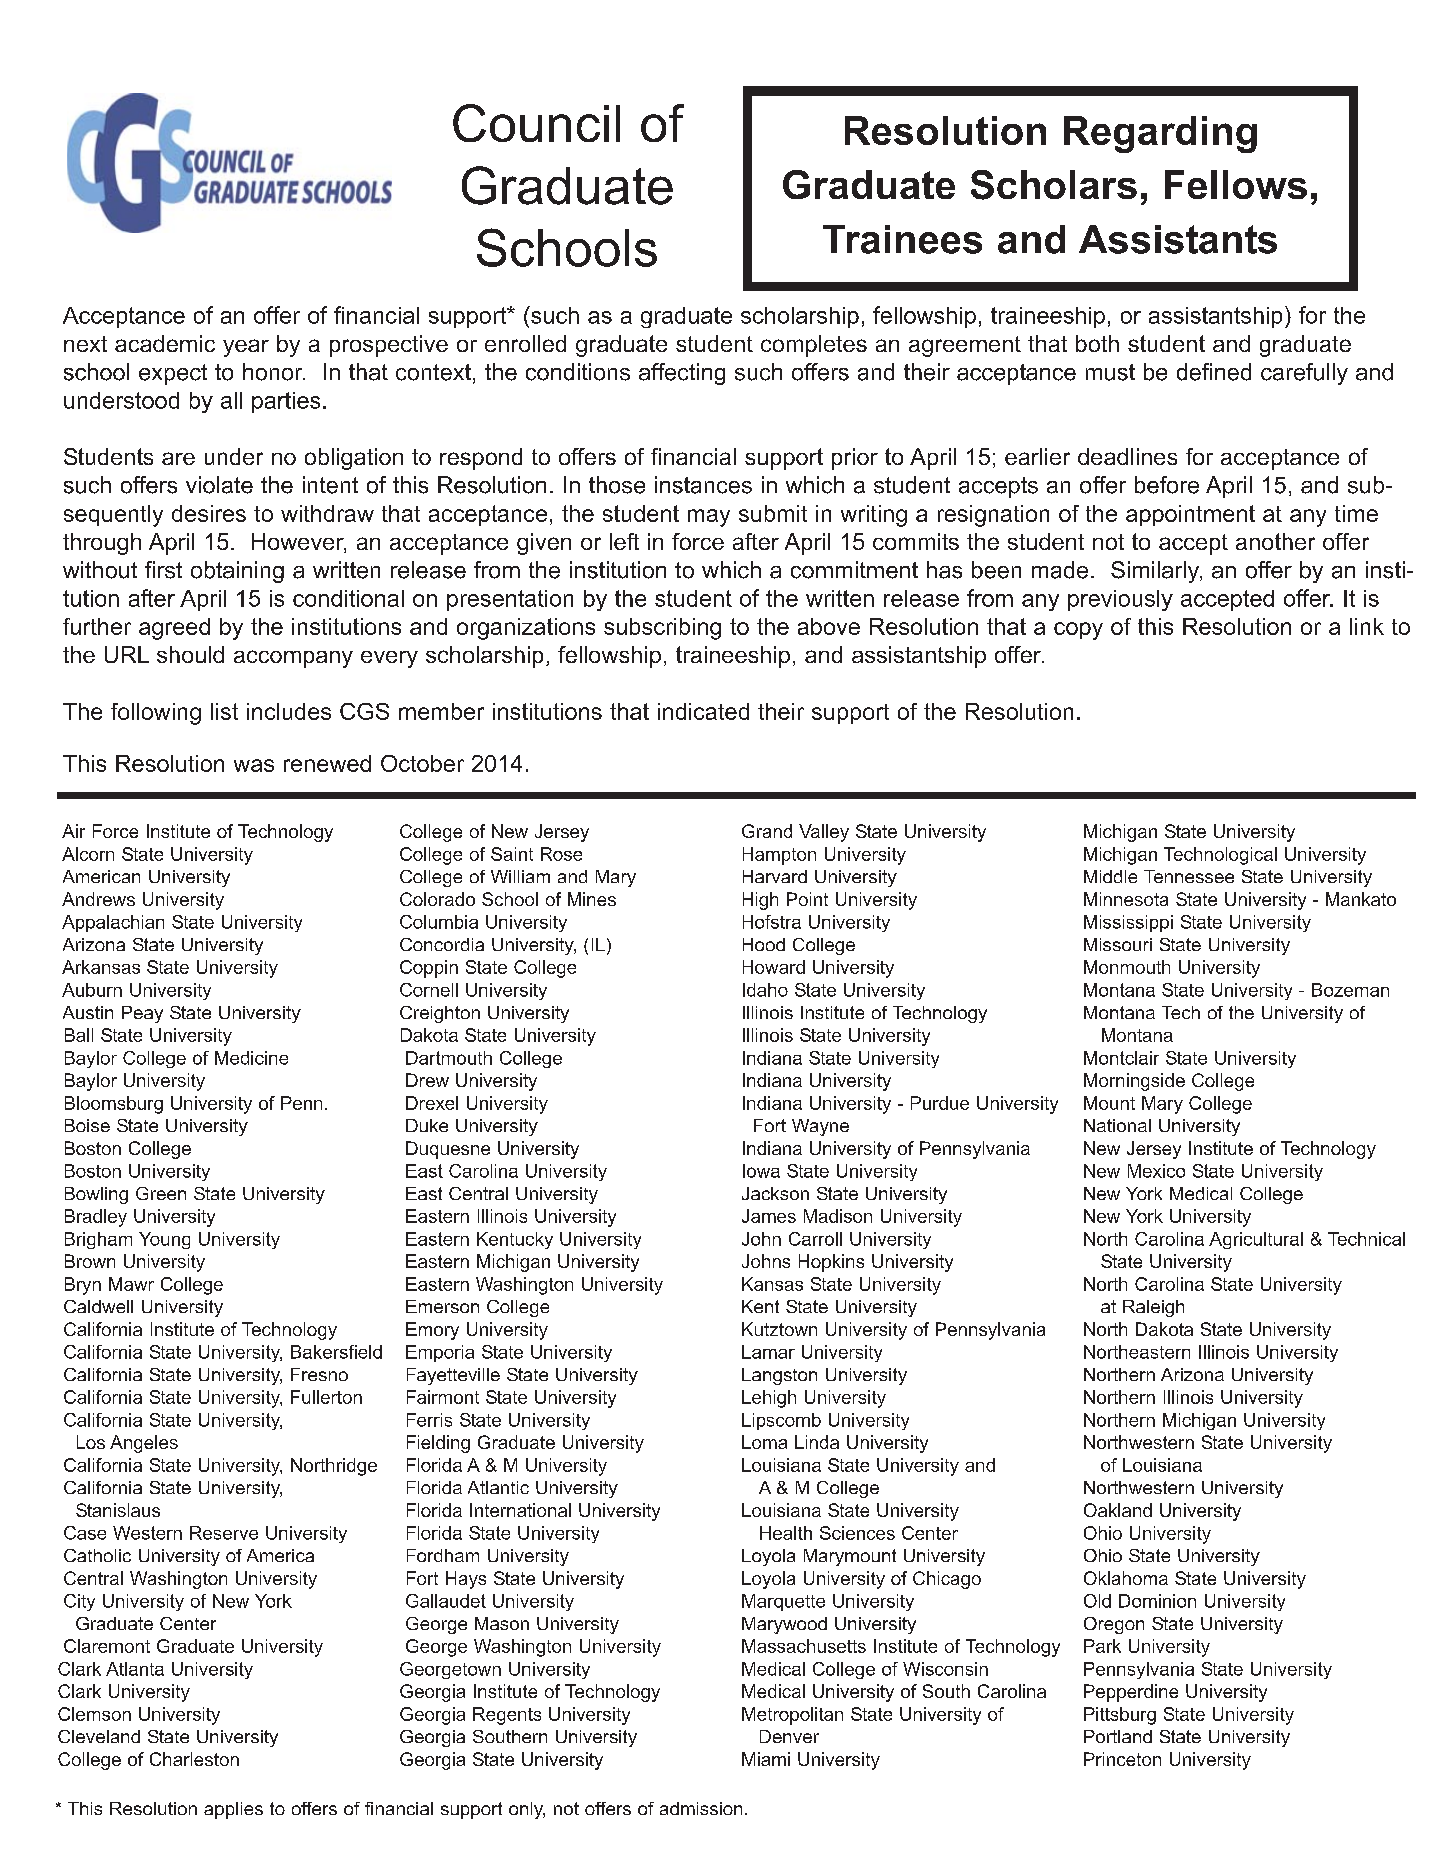 This image has width=1443, height=1867. I want to click on Princeton, so click(1122, 1759).
